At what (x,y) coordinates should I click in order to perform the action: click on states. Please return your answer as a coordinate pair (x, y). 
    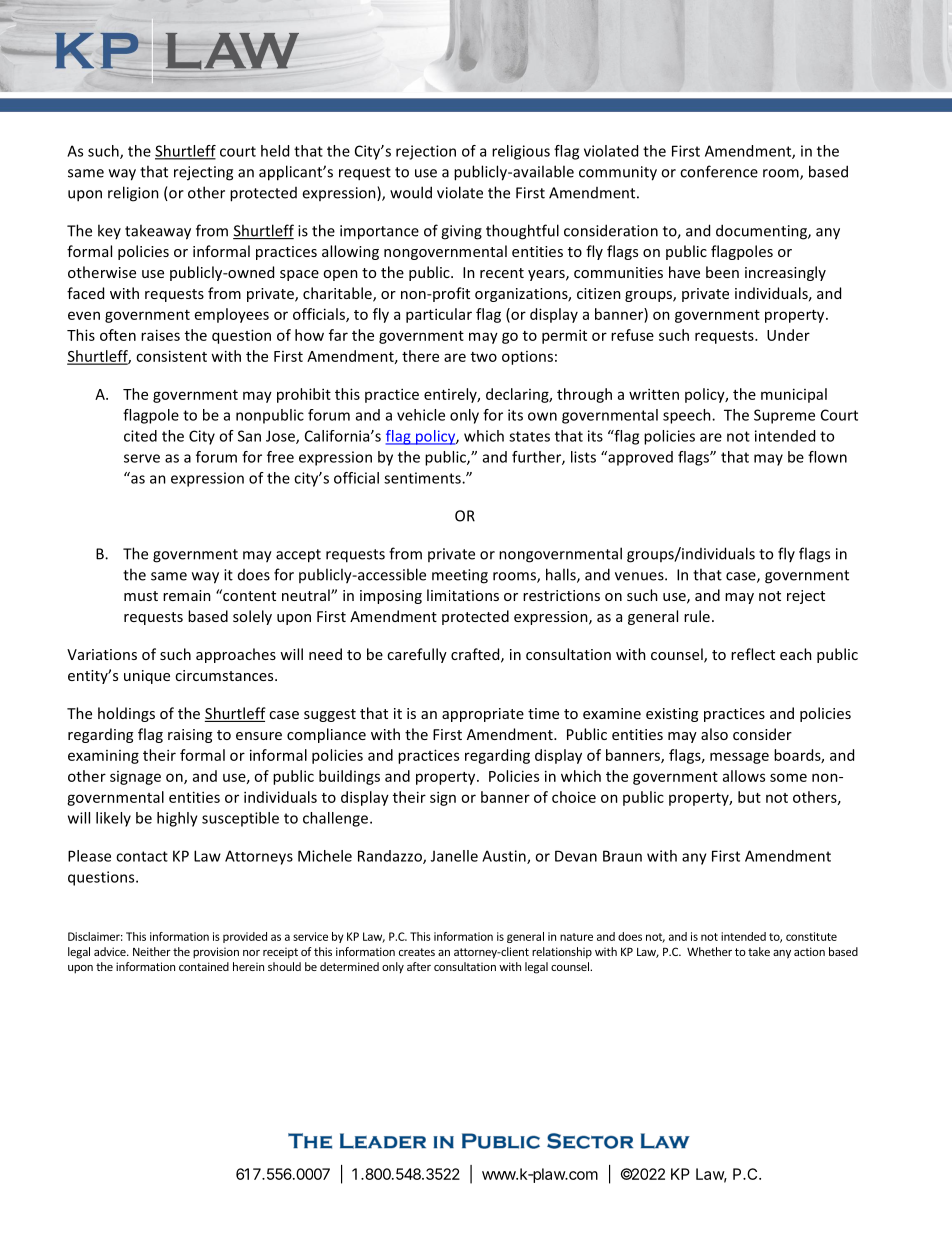
    Looking at the image, I should click on (529, 436).
